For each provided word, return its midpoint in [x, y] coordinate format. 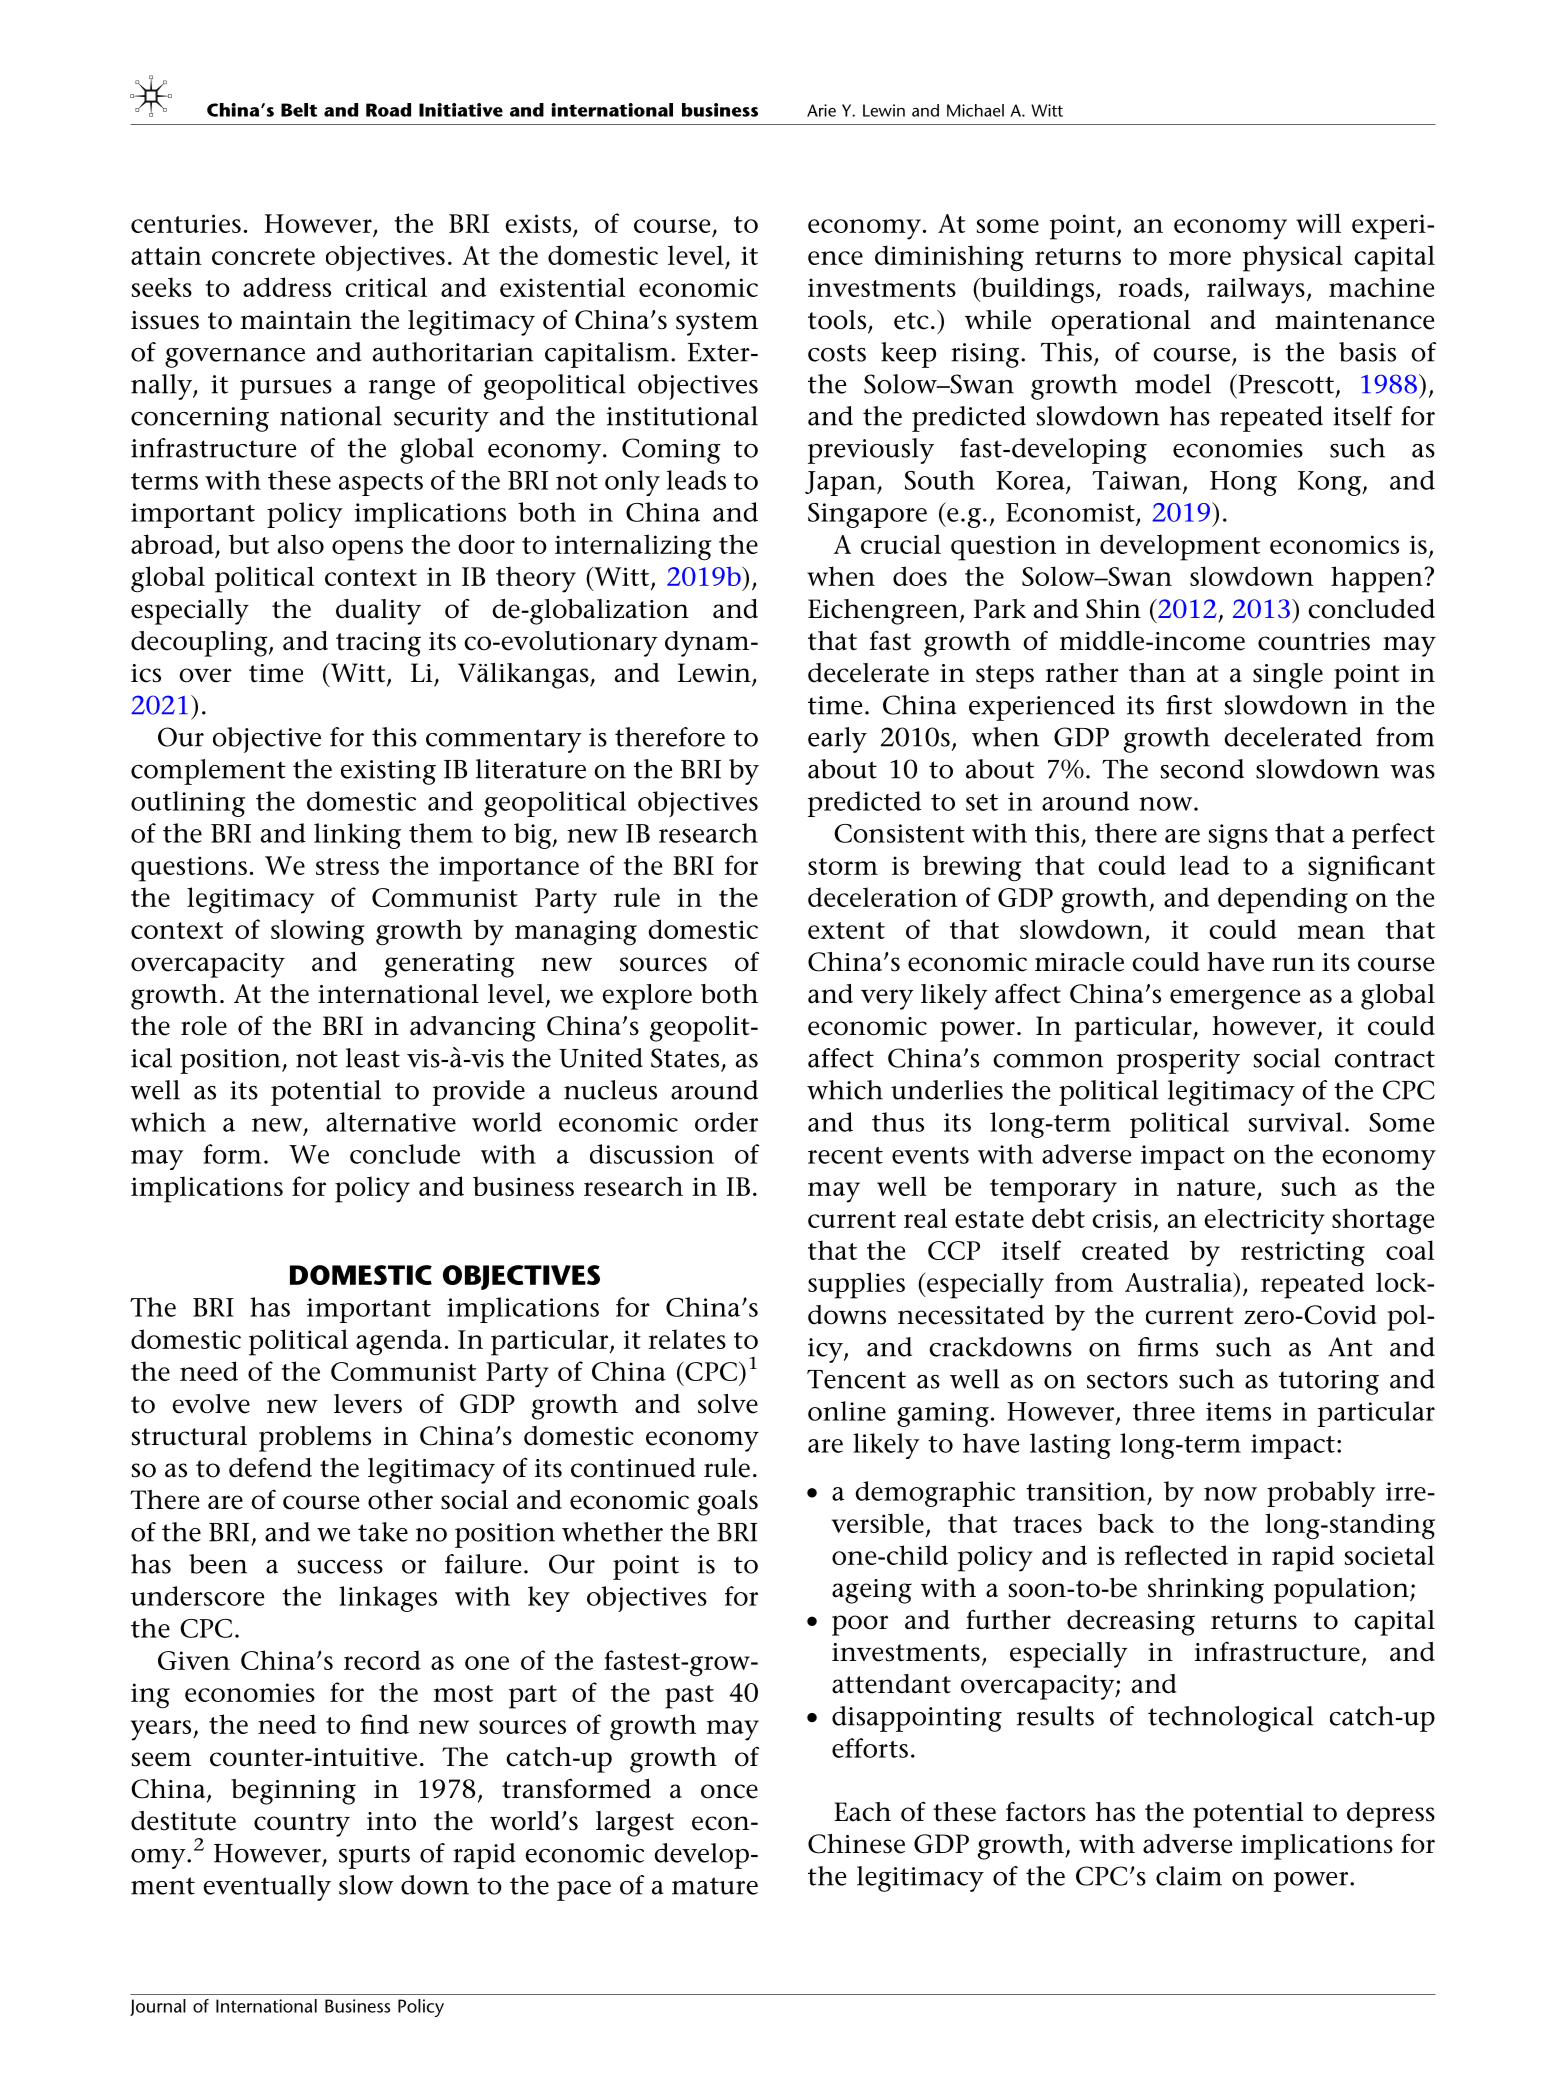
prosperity [1178, 1061]
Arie [821, 110]
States [685, 1058]
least [373, 1058]
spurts [374, 1857]
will [1318, 223]
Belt [299, 110]
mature [715, 1886]
